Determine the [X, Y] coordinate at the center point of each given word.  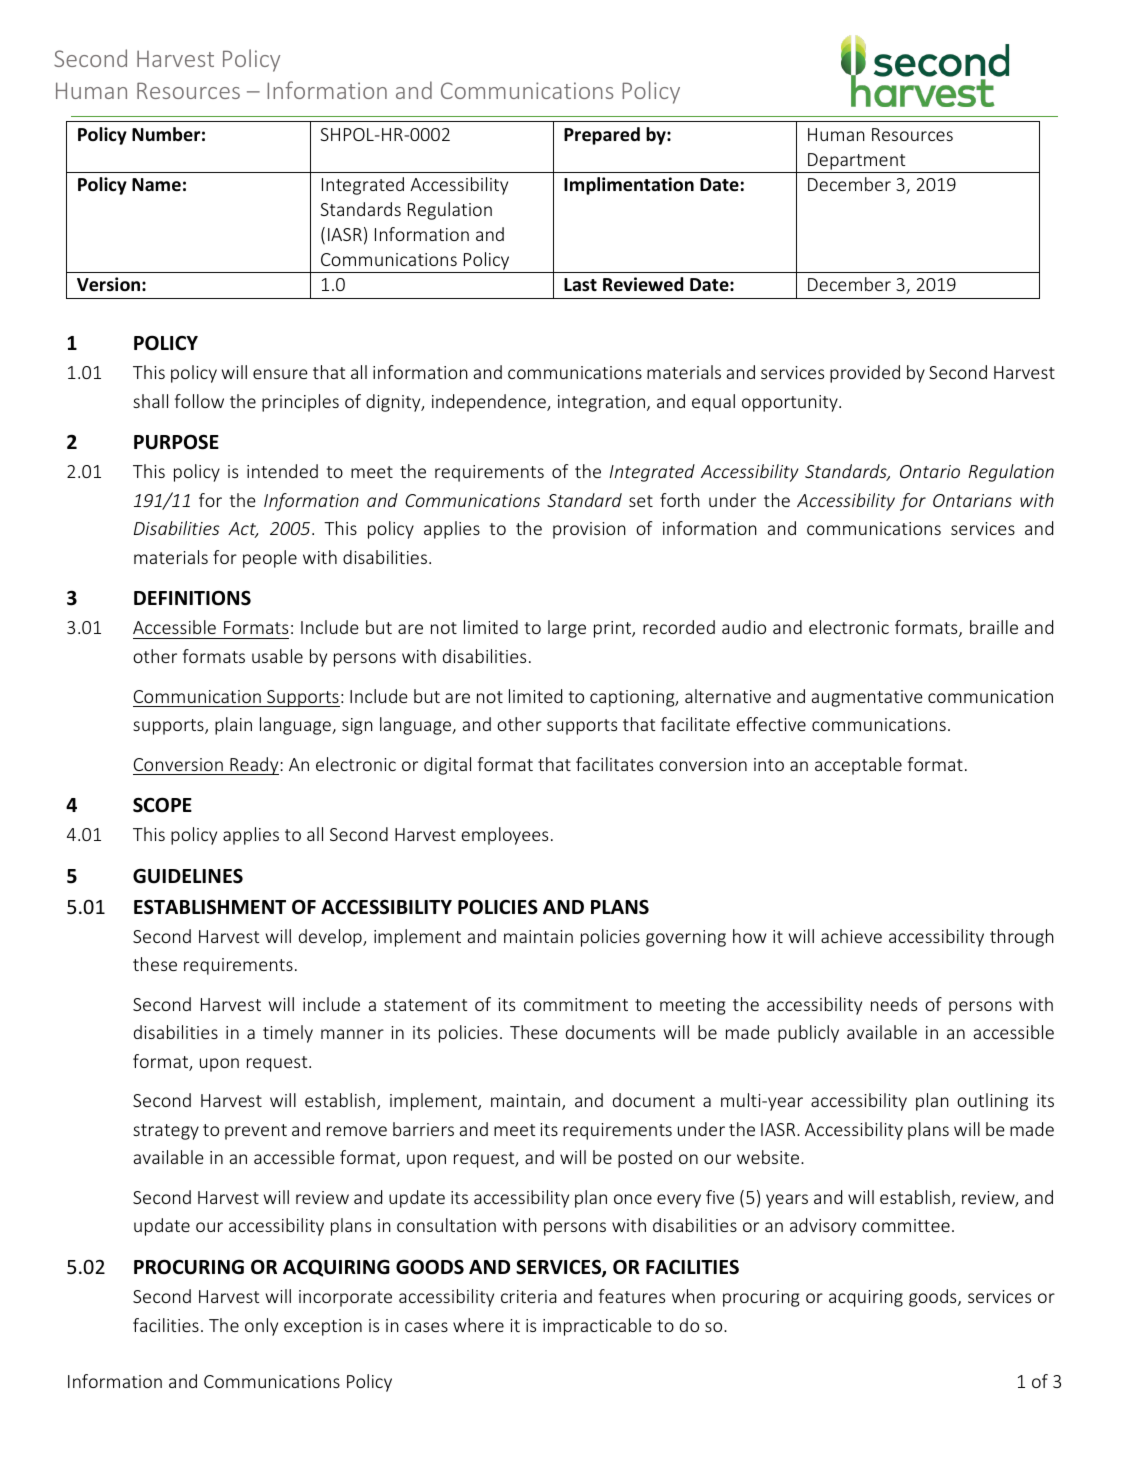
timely [288, 1034]
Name [156, 185]
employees [504, 836]
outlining [992, 1102]
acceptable [858, 766]
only [261, 1327]
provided [865, 374]
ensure [280, 374]
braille [994, 627]
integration [601, 403]
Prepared [602, 136]
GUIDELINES [188, 876]
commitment [576, 1004]
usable [277, 656]
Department [856, 161]
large [567, 629]
